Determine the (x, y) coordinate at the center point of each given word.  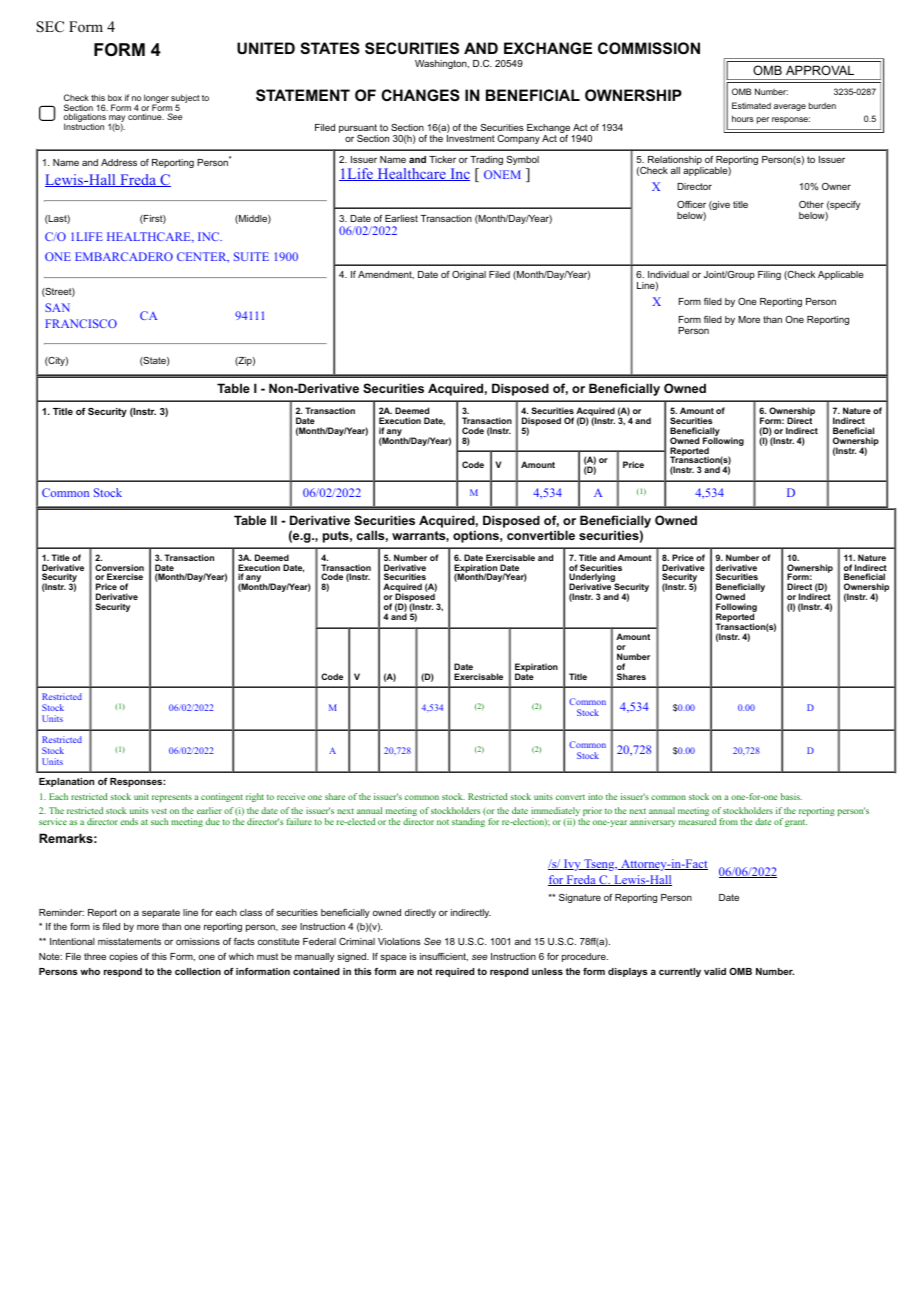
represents (172, 798)
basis (791, 796)
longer (156, 99)
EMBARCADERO (124, 256)
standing (468, 822)
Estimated (751, 105)
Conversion (119, 569)
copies (123, 957)
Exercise (125, 576)
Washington (442, 64)
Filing (769, 275)
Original (469, 275)
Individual (668, 274)
